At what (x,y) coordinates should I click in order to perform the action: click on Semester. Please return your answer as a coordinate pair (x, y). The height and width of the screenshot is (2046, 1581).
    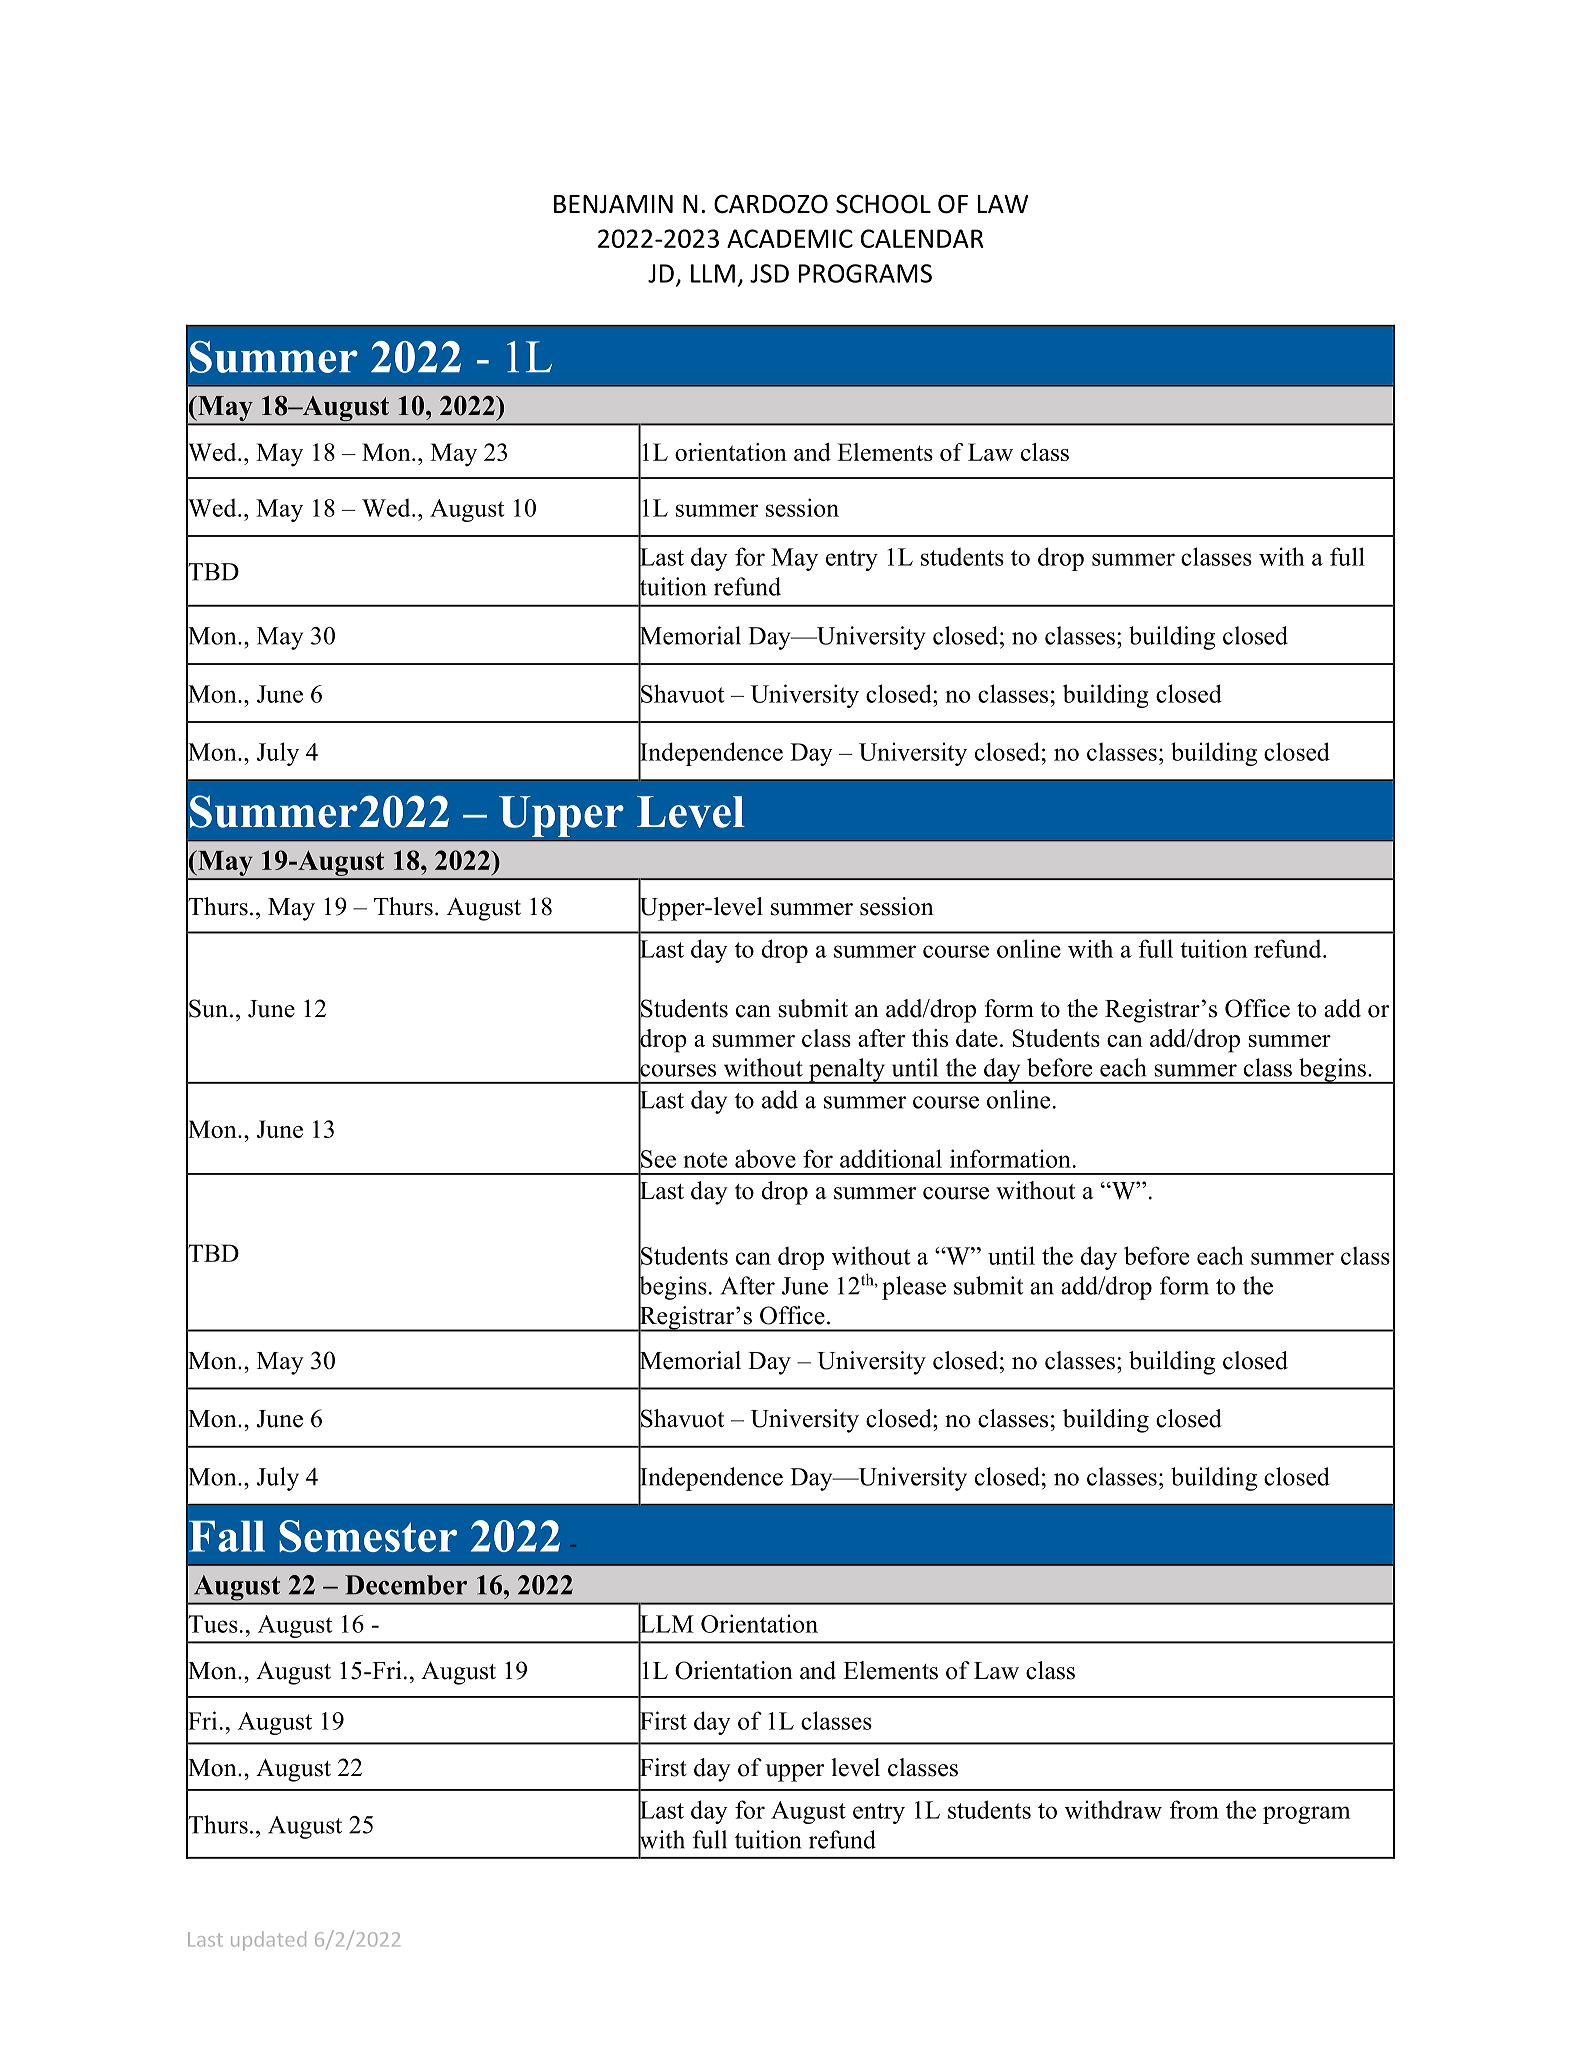
    Looking at the image, I should click on (368, 1536).
